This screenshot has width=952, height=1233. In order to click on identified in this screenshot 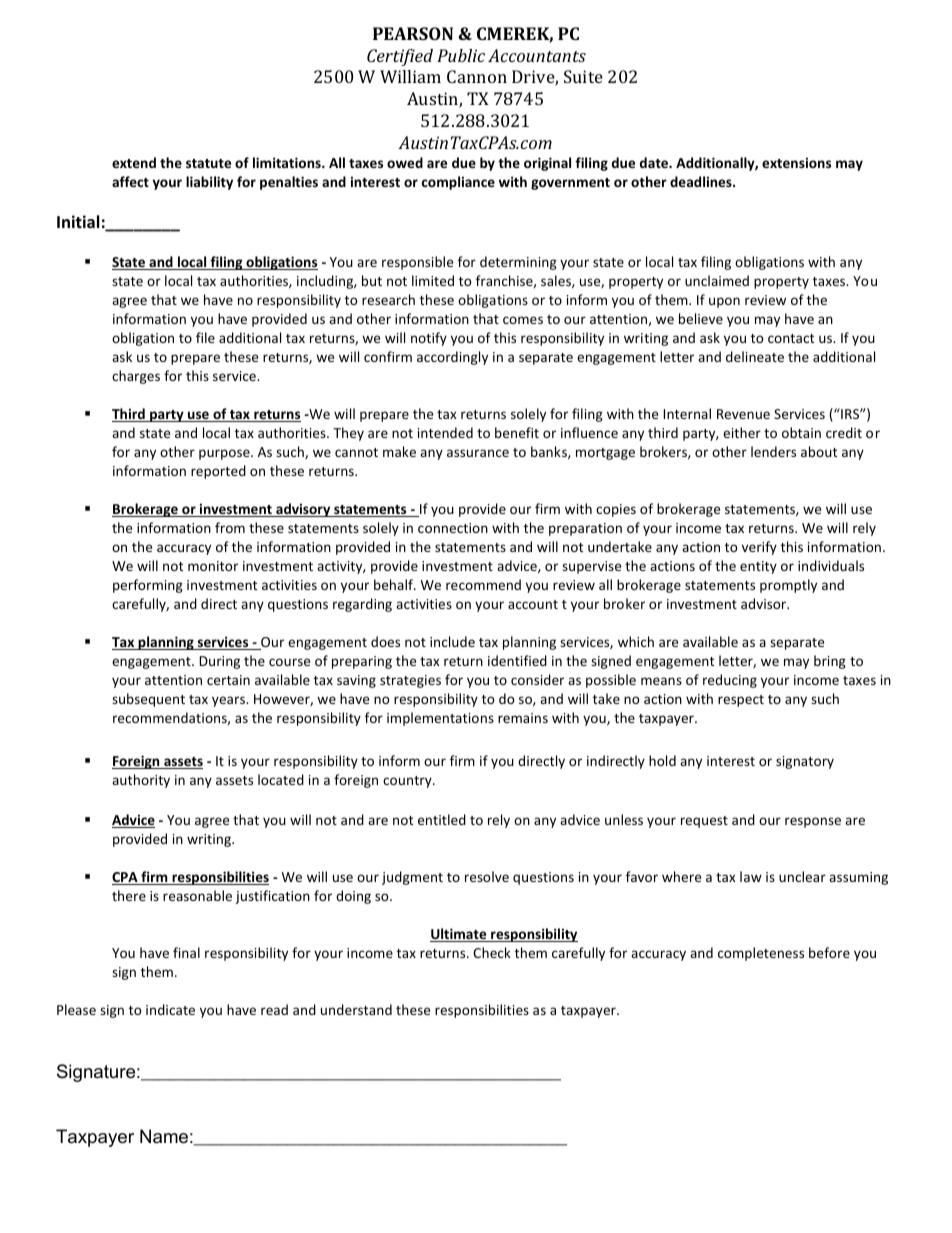, I will do `click(517, 660)`.
